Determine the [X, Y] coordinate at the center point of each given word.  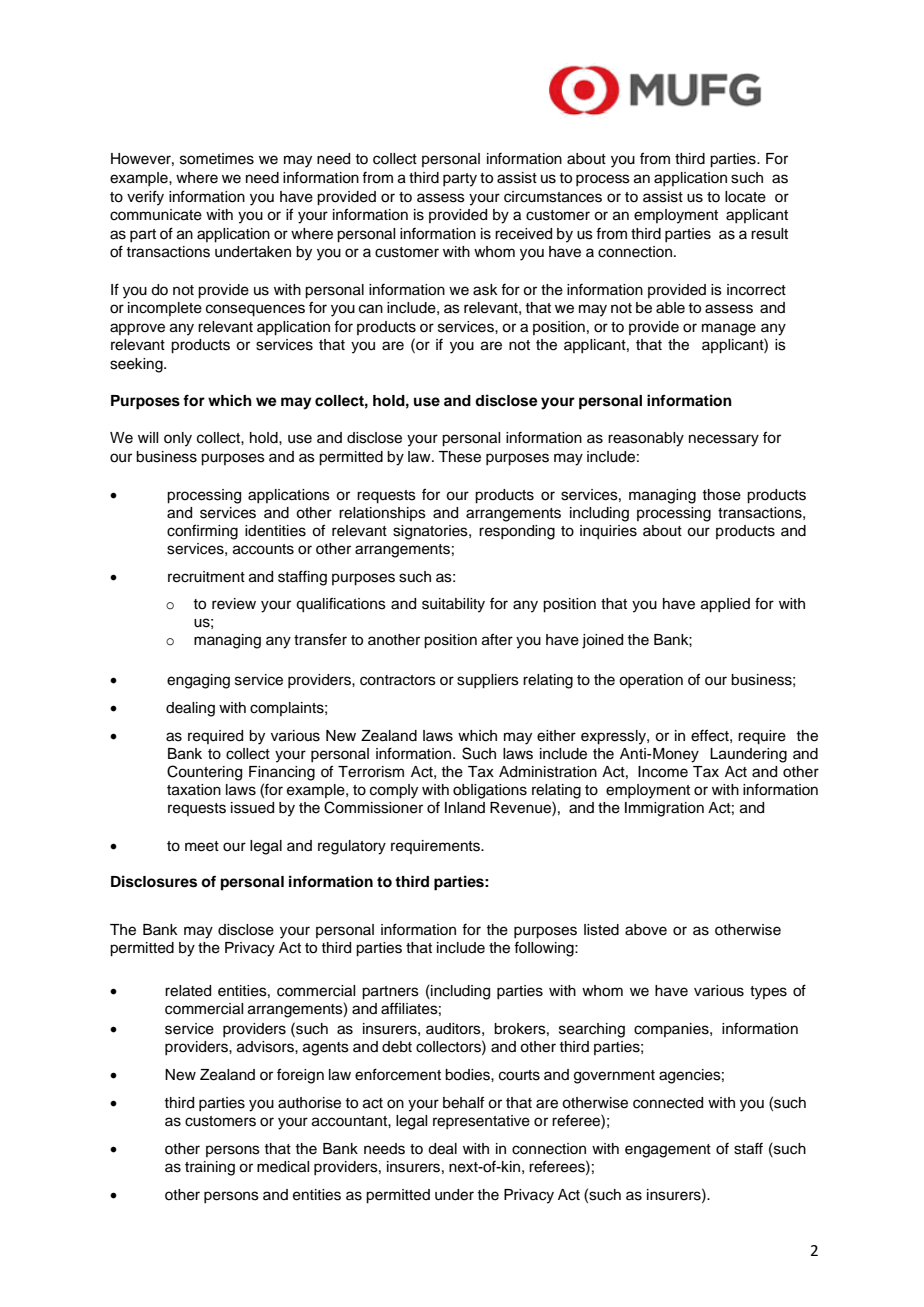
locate [745, 197]
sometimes [217, 159]
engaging [198, 681]
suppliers [488, 681]
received [523, 234]
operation [651, 681]
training [210, 1168]
